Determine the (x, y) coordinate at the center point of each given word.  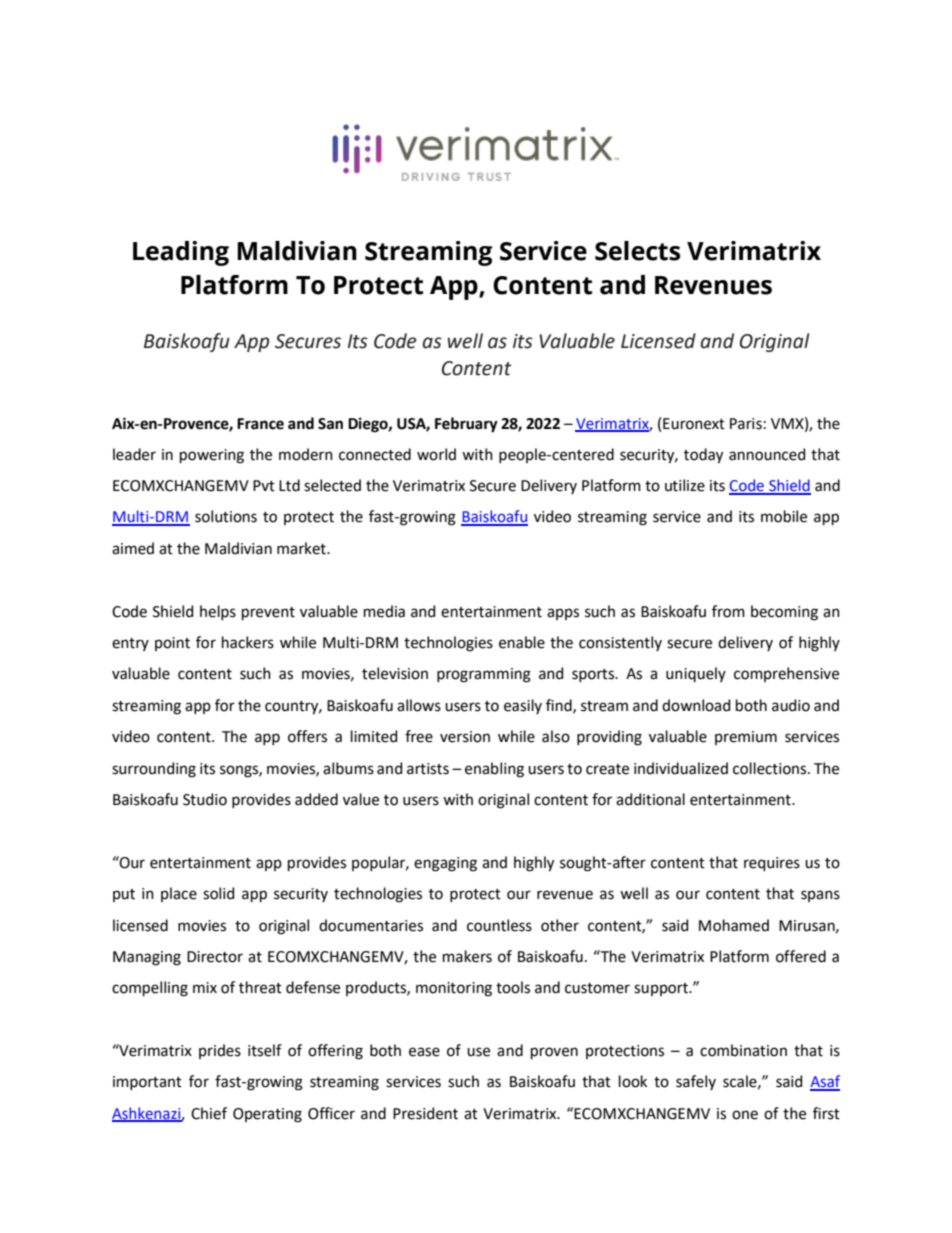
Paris (746, 424)
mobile (784, 516)
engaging (445, 864)
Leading (181, 253)
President (425, 1113)
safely (696, 1082)
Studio (205, 799)
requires (772, 864)
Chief (209, 1113)
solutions (226, 516)
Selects (637, 251)
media (384, 611)
